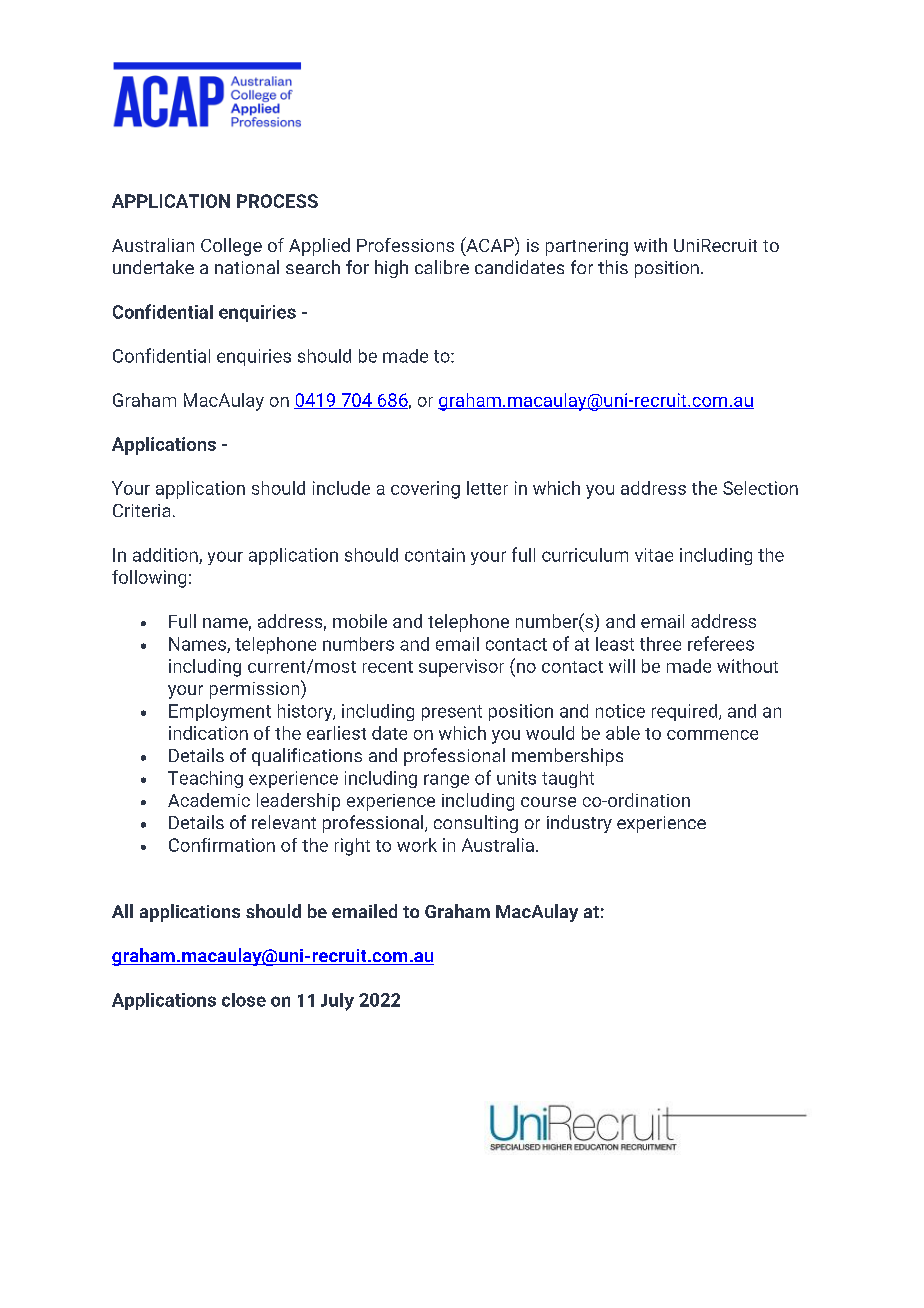  What do you see at coordinates (405, 245) in the document?
I see `Professions` at bounding box center [405, 245].
